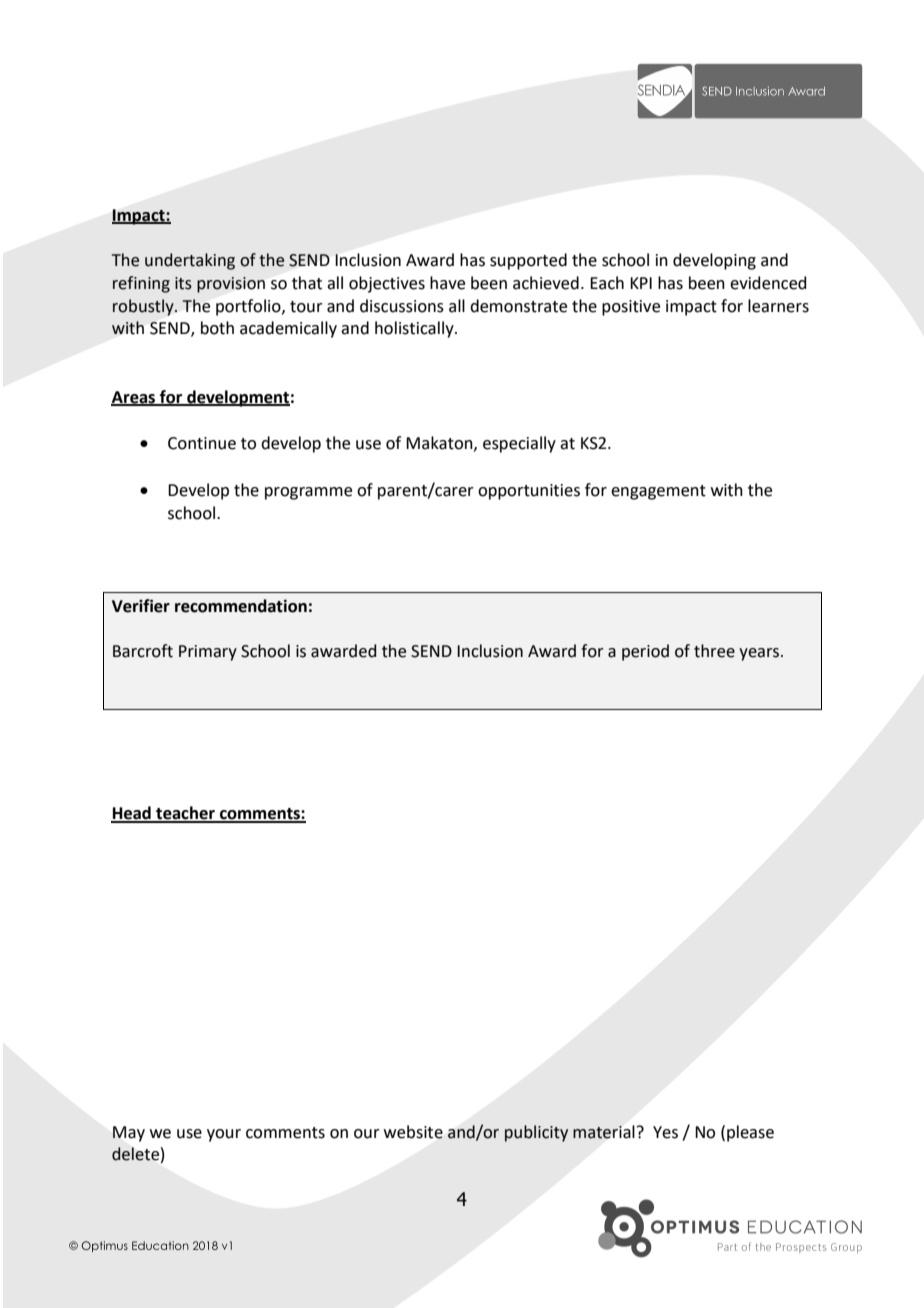 This document has width=924, height=1308. Describe the element at coordinates (132, 814) in the document. I see `Head` at that location.
